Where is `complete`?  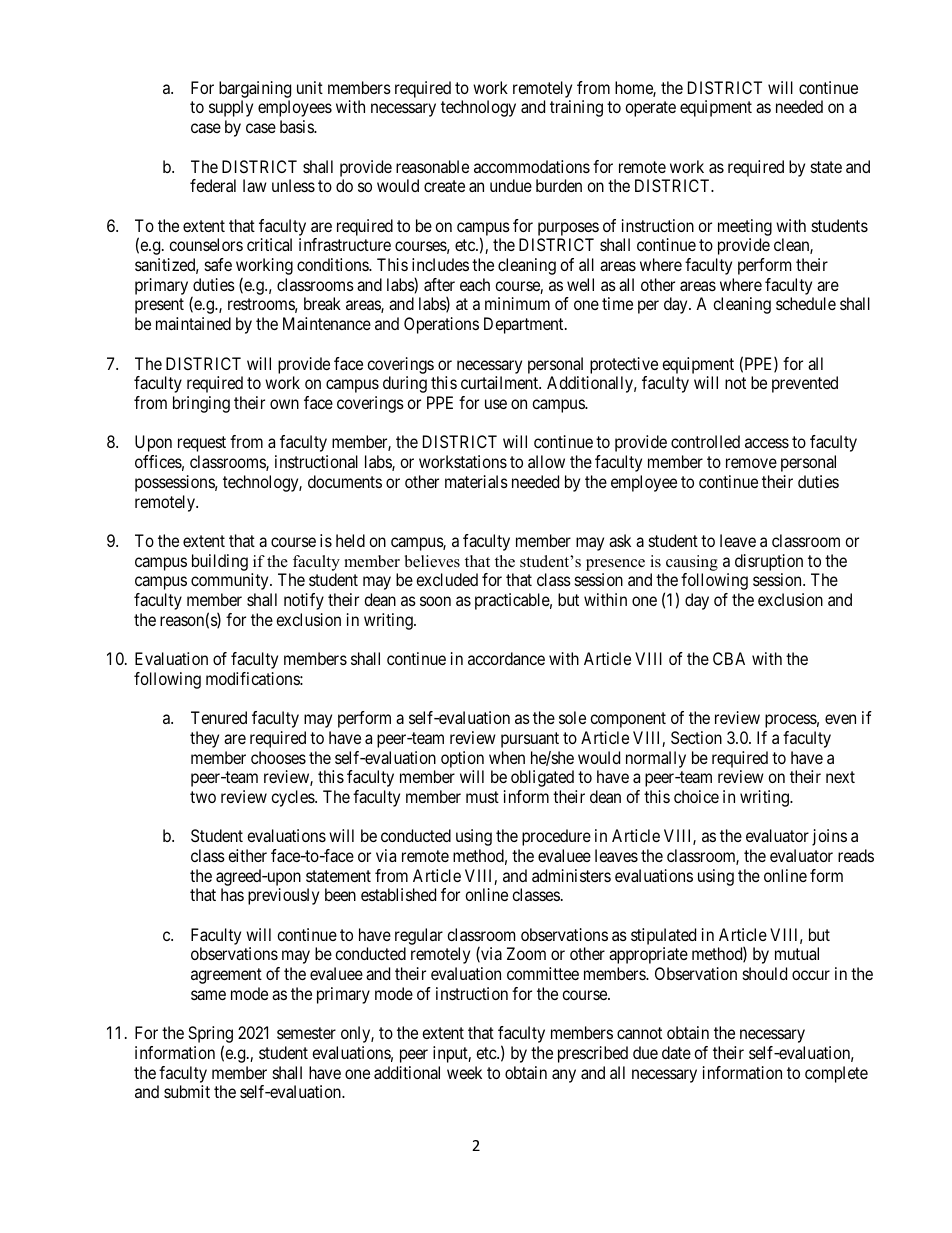 complete is located at coordinates (836, 1074).
